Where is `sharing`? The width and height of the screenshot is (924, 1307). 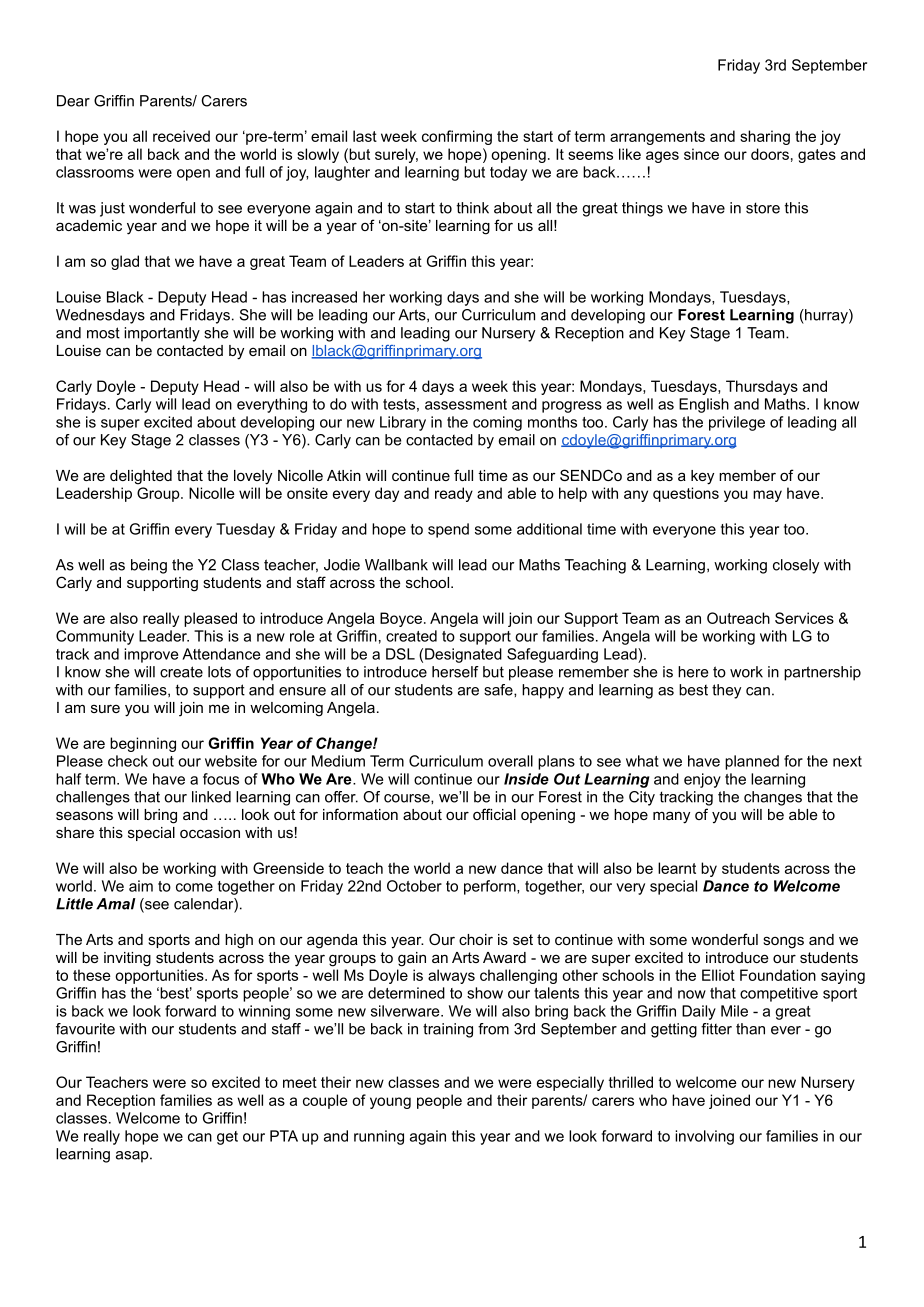
sharing is located at coordinates (765, 137).
